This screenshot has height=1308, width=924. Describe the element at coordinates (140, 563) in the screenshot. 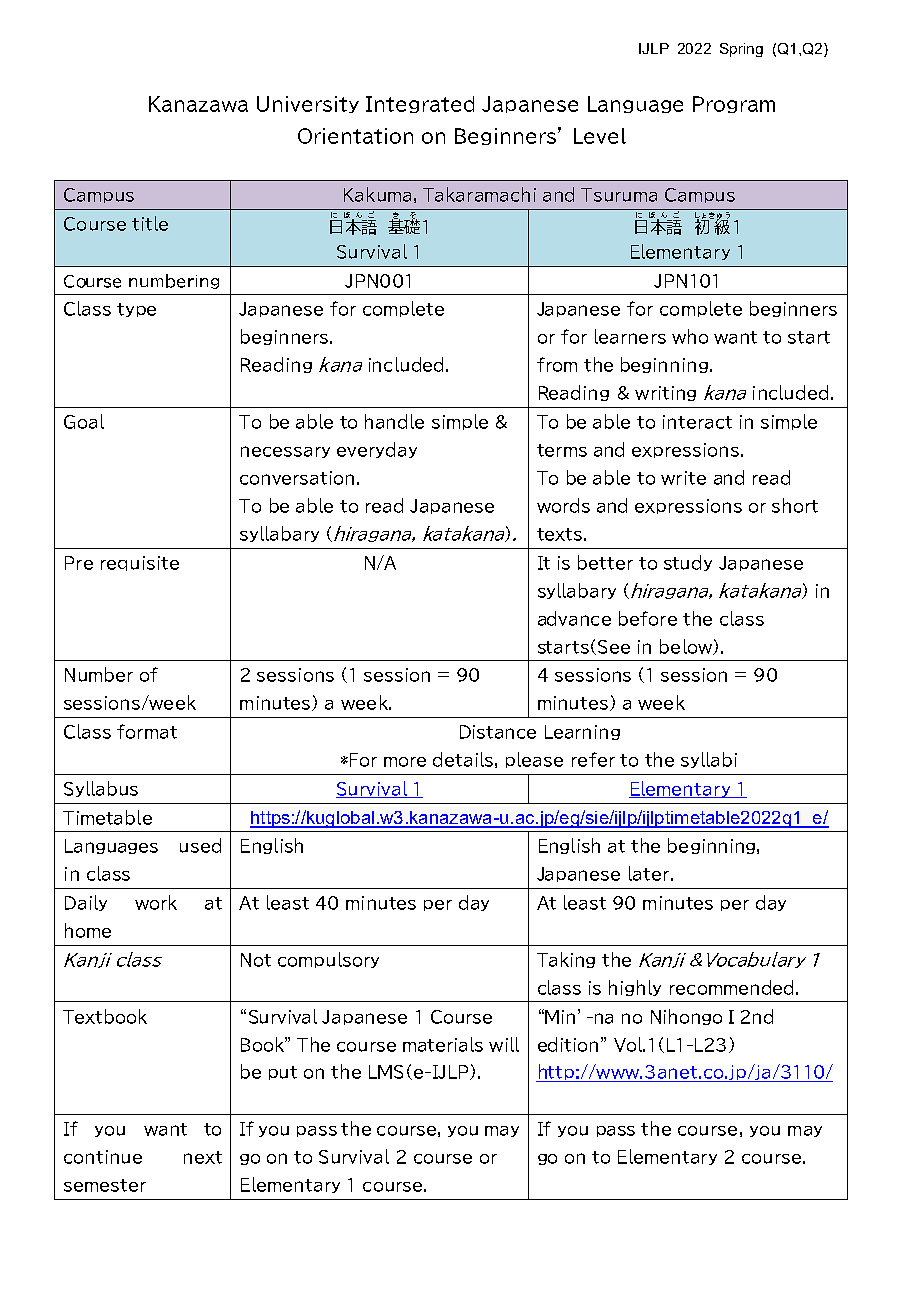

I see `requisite` at that location.
